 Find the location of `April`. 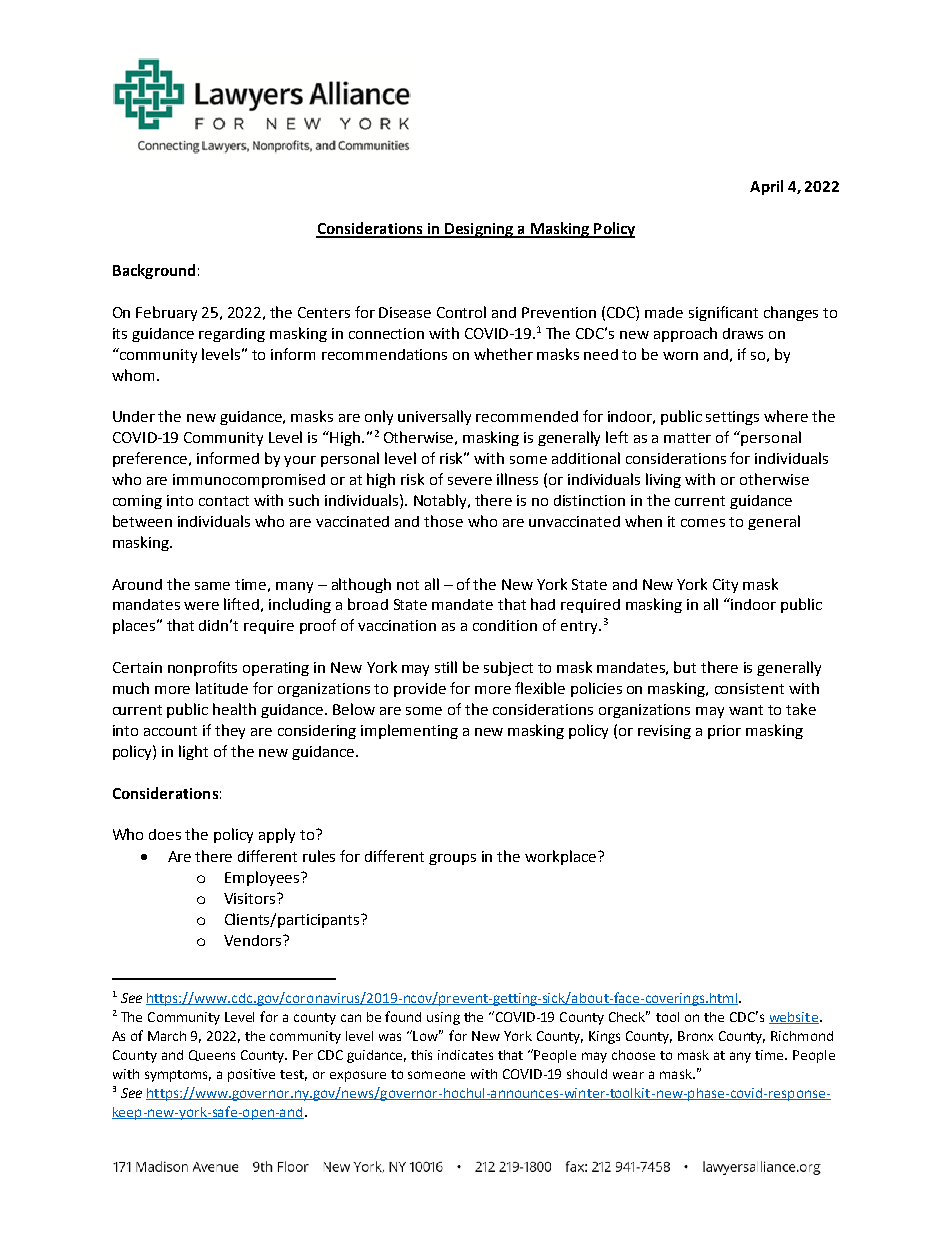

April is located at coordinates (766, 187).
